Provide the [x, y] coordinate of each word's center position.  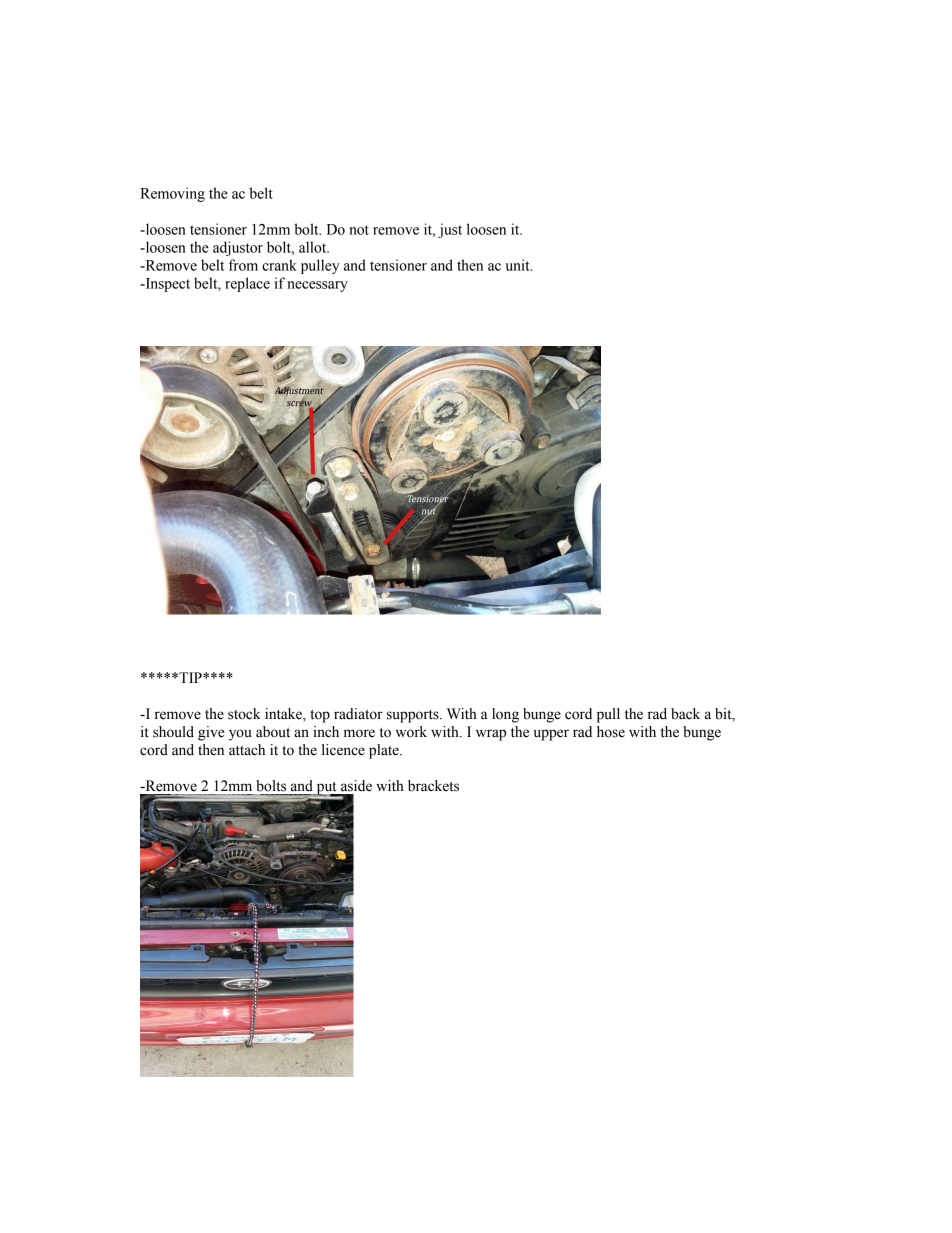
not [359, 230]
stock [244, 714]
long [505, 715]
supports [414, 716]
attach [247, 750]
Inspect [166, 285]
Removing [172, 194]
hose [611, 732]
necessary [318, 286]
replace [247, 284]
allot [314, 247]
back [685, 714]
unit [518, 265]
